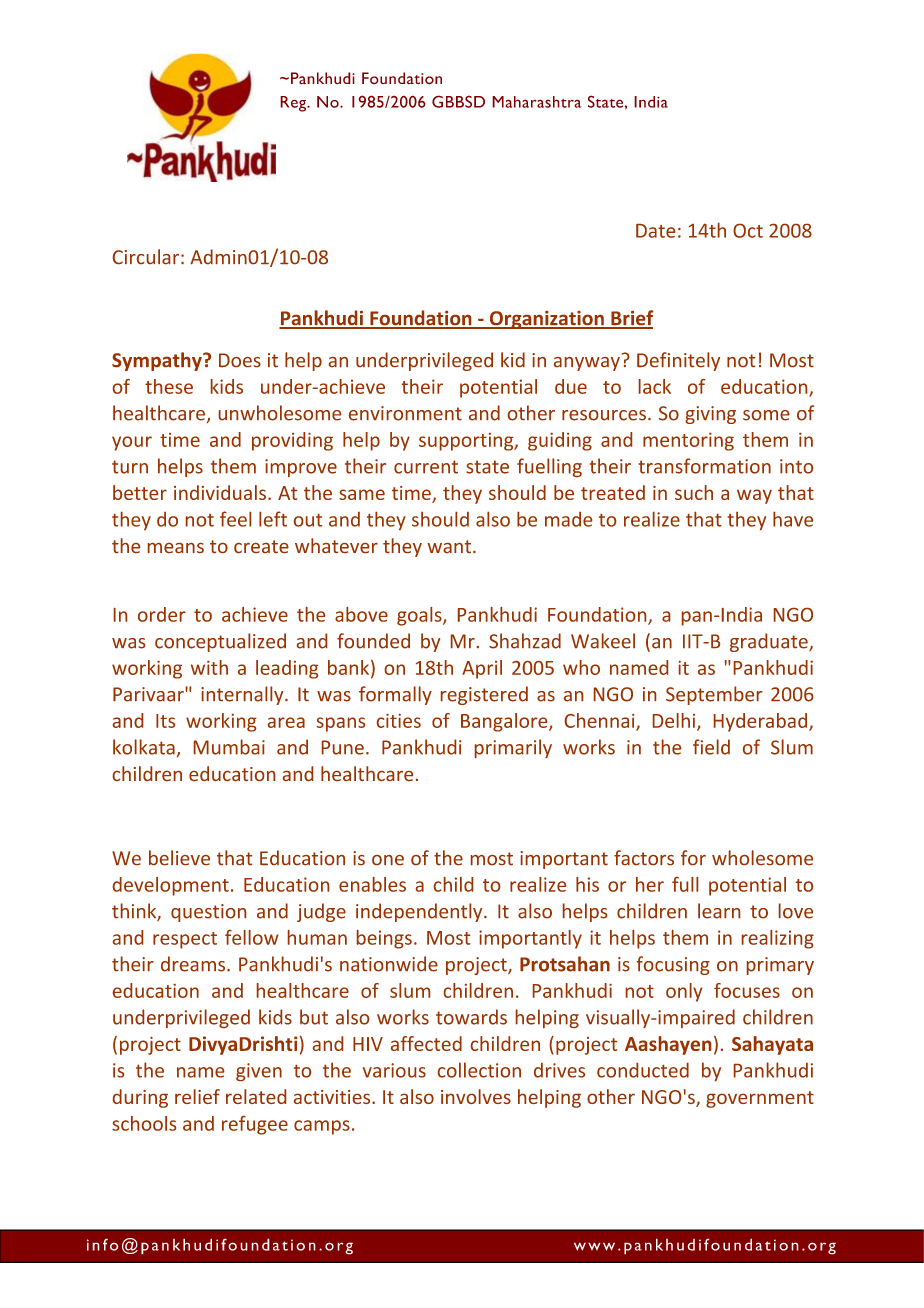  What do you see at coordinates (760, 1099) in the document?
I see `government` at bounding box center [760, 1099].
